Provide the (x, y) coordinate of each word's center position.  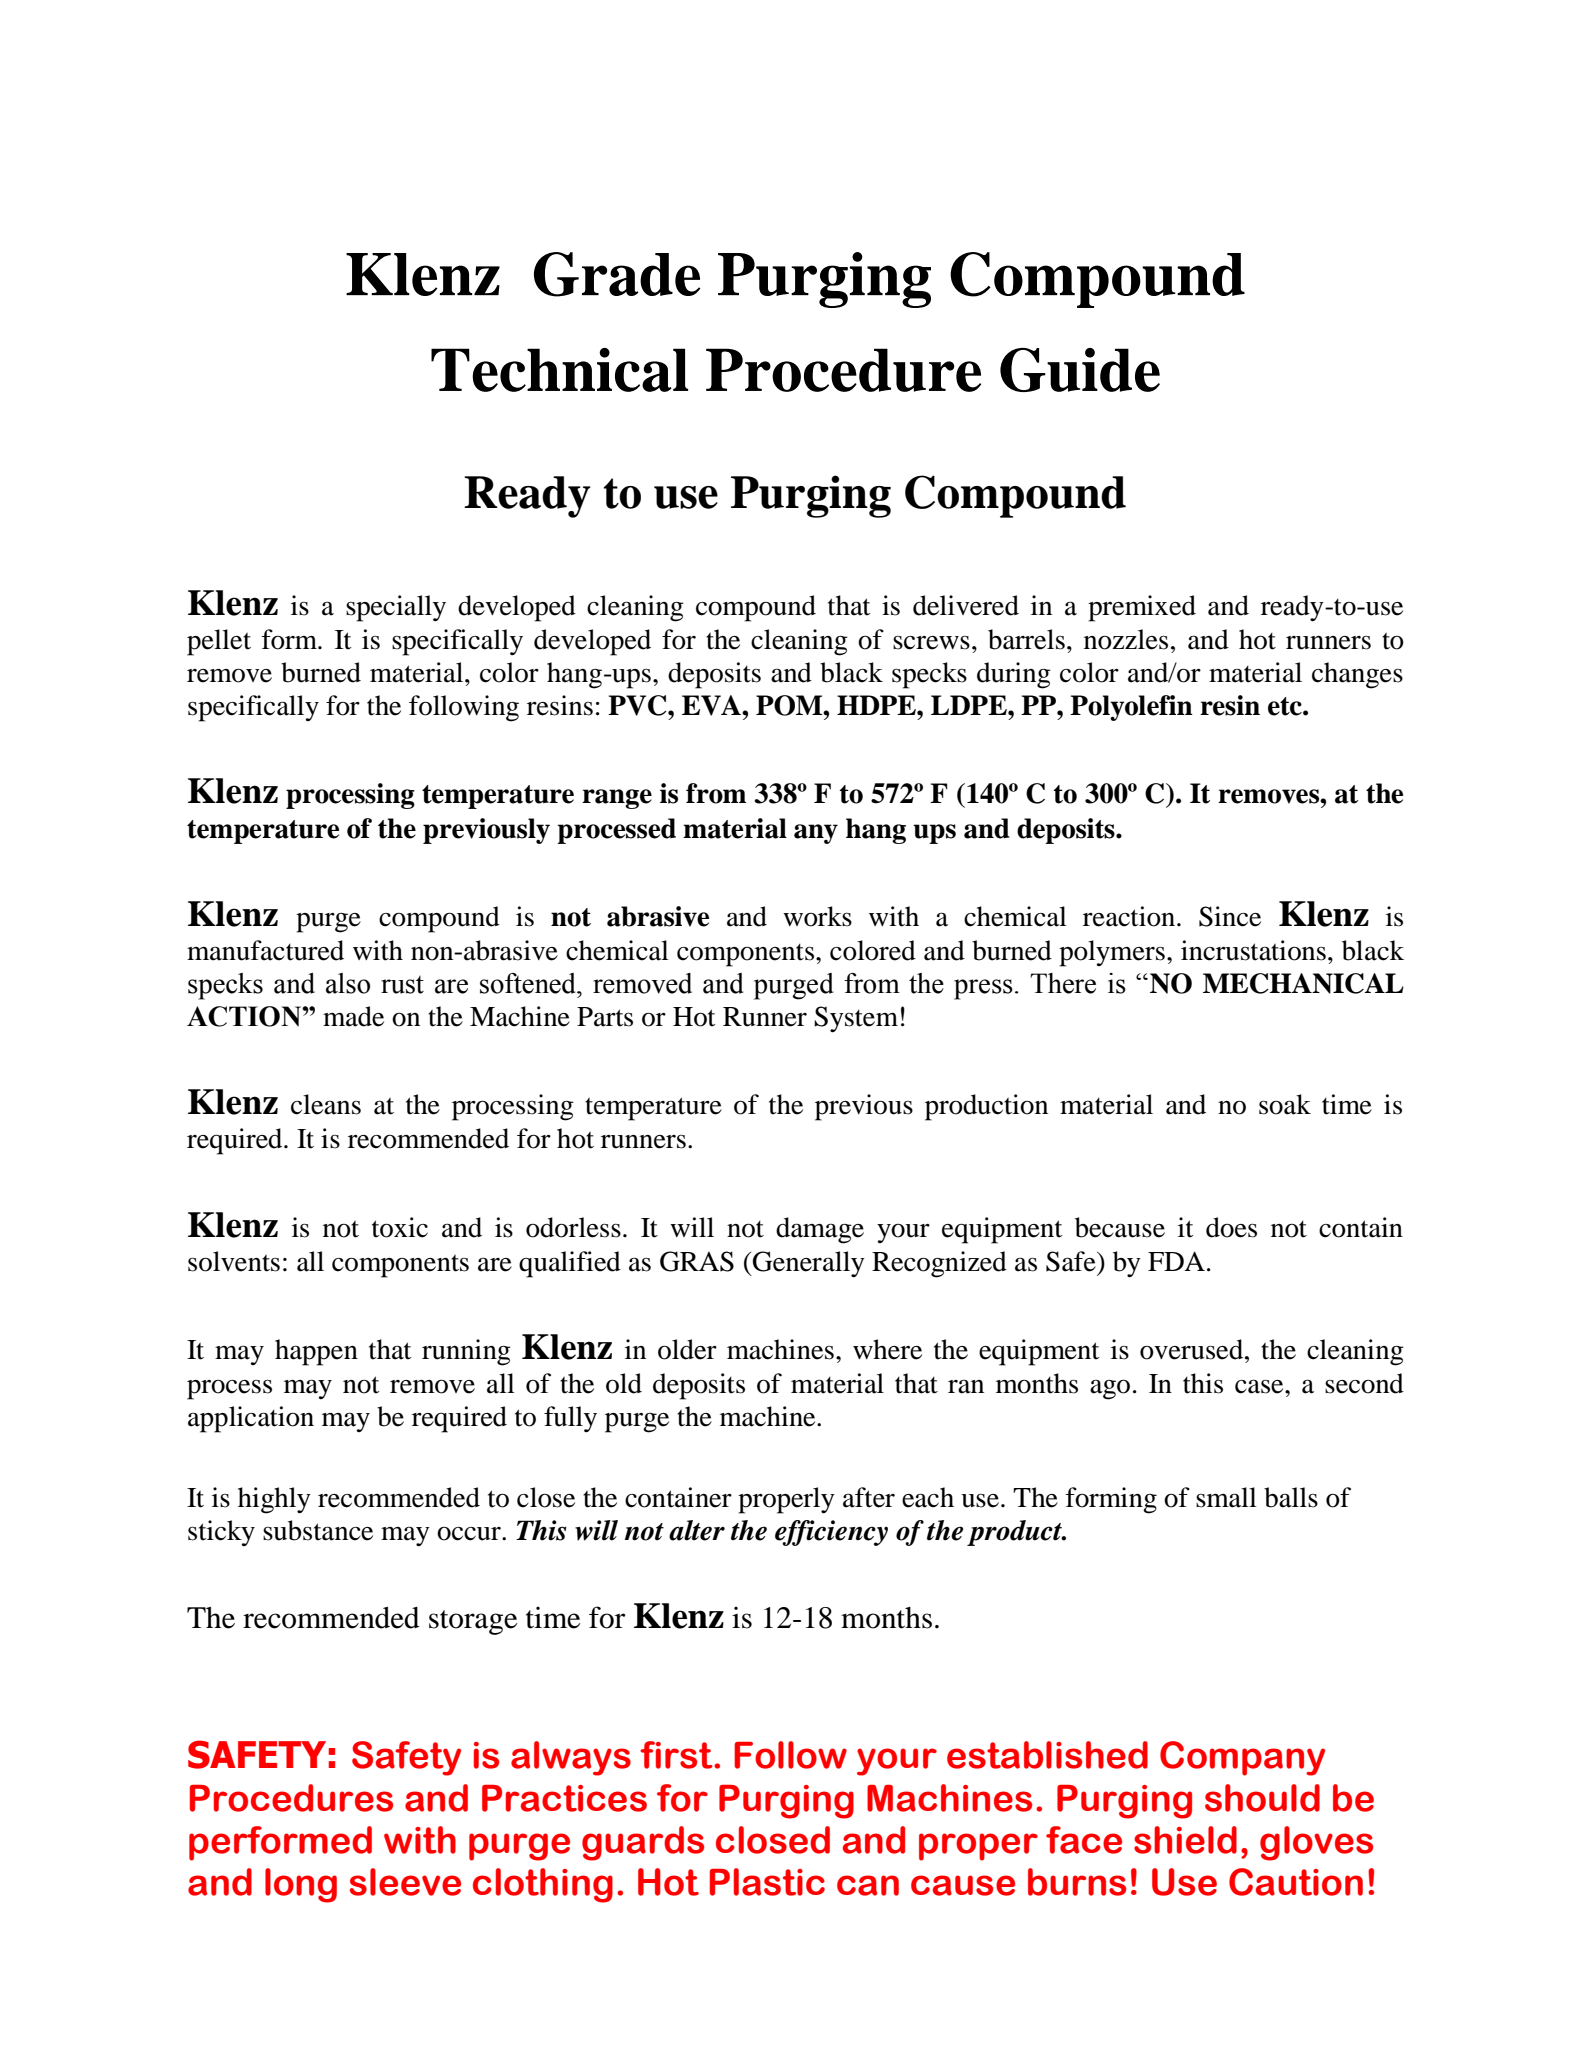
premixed (1142, 608)
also (348, 983)
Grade (617, 274)
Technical (559, 370)
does (1231, 1227)
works (817, 916)
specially (396, 608)
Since (1230, 916)
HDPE (877, 705)
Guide (1080, 370)
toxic (400, 1227)
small (1226, 1497)
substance (318, 1530)
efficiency (831, 1533)
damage (820, 1230)
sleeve (405, 1882)
